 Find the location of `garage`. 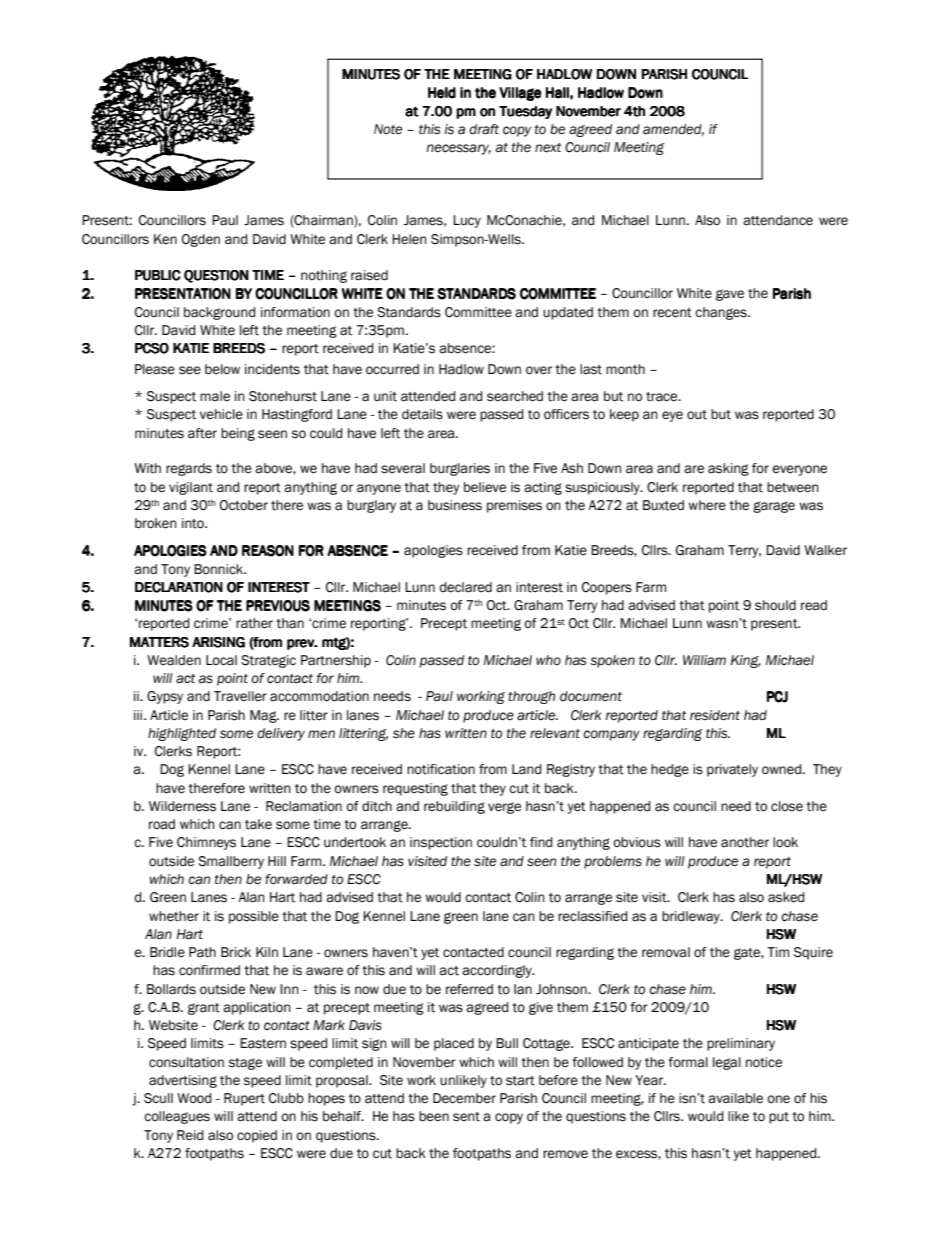

garage is located at coordinates (774, 507).
